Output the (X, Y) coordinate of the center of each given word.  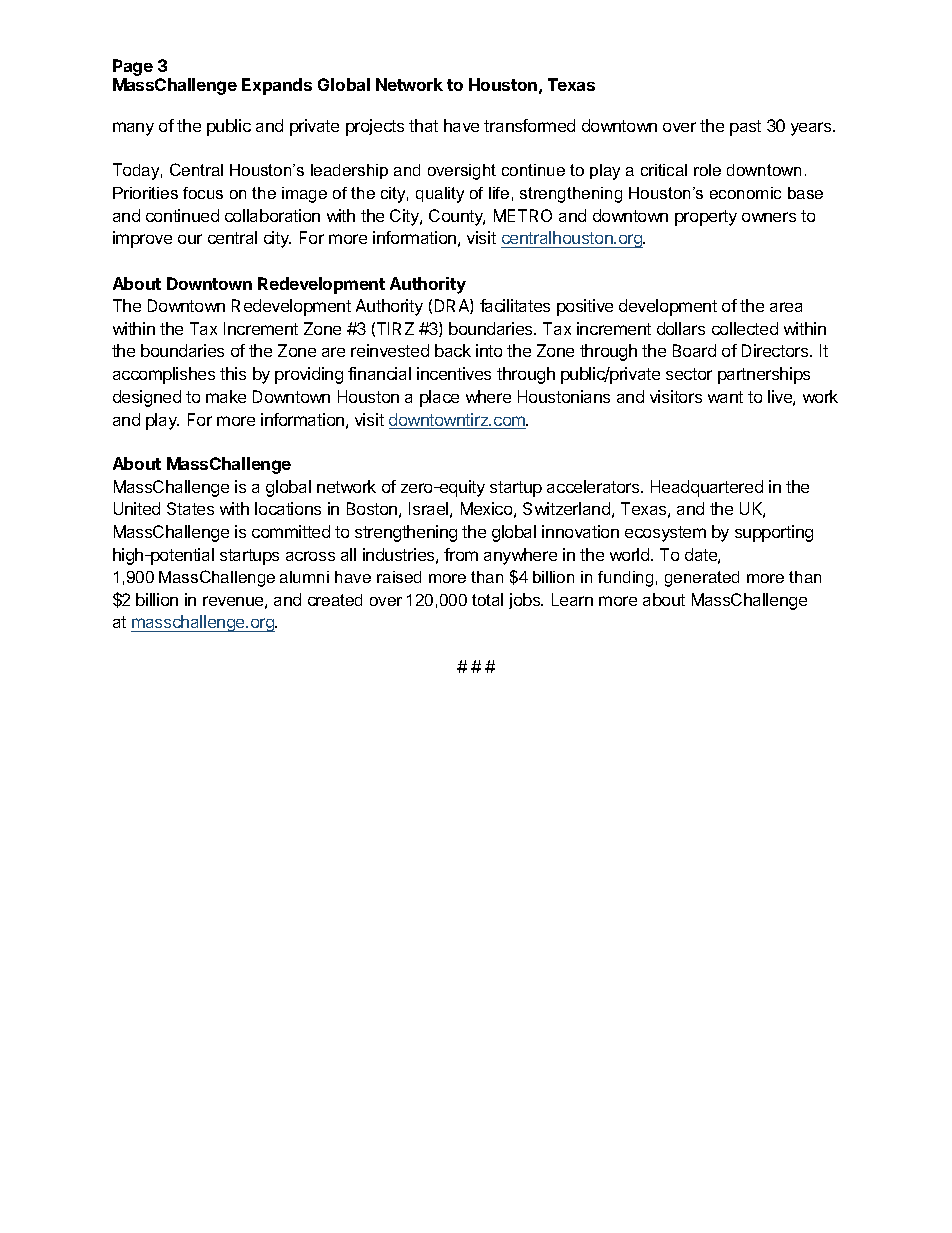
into (489, 350)
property (706, 218)
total (487, 599)
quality (440, 195)
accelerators (594, 486)
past (745, 128)
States (190, 508)
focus (203, 193)
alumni (304, 577)
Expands (277, 86)
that (423, 125)
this (233, 373)
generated (702, 579)
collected (745, 328)
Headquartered (707, 488)
